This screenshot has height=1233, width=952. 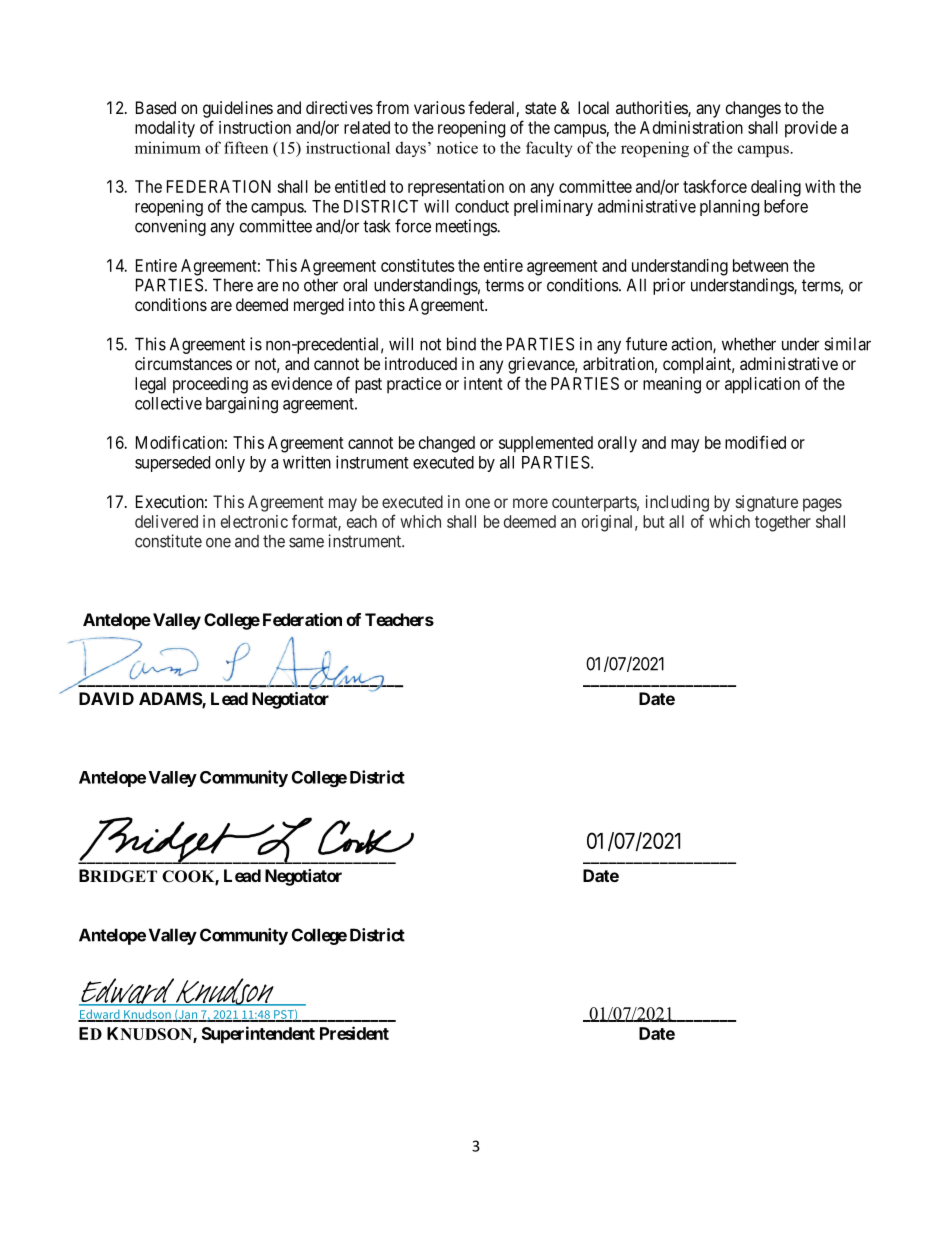 What do you see at coordinates (530, 503) in the screenshot?
I see `more` at bounding box center [530, 503].
